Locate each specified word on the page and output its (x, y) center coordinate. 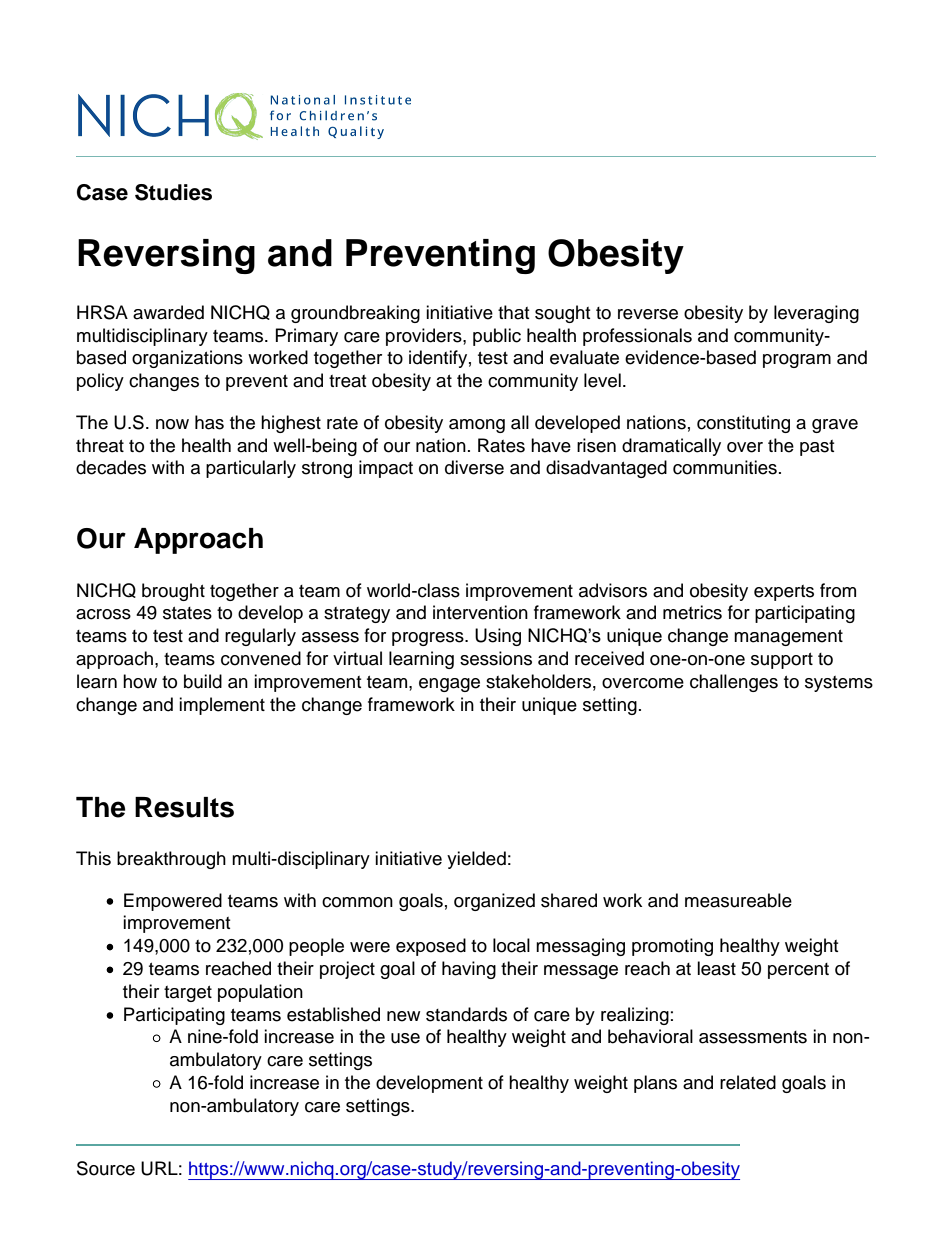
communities (725, 467)
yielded (476, 860)
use (405, 1038)
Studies (173, 192)
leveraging (816, 314)
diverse (474, 467)
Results (184, 807)
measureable (738, 900)
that (513, 312)
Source (106, 1168)
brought (173, 592)
